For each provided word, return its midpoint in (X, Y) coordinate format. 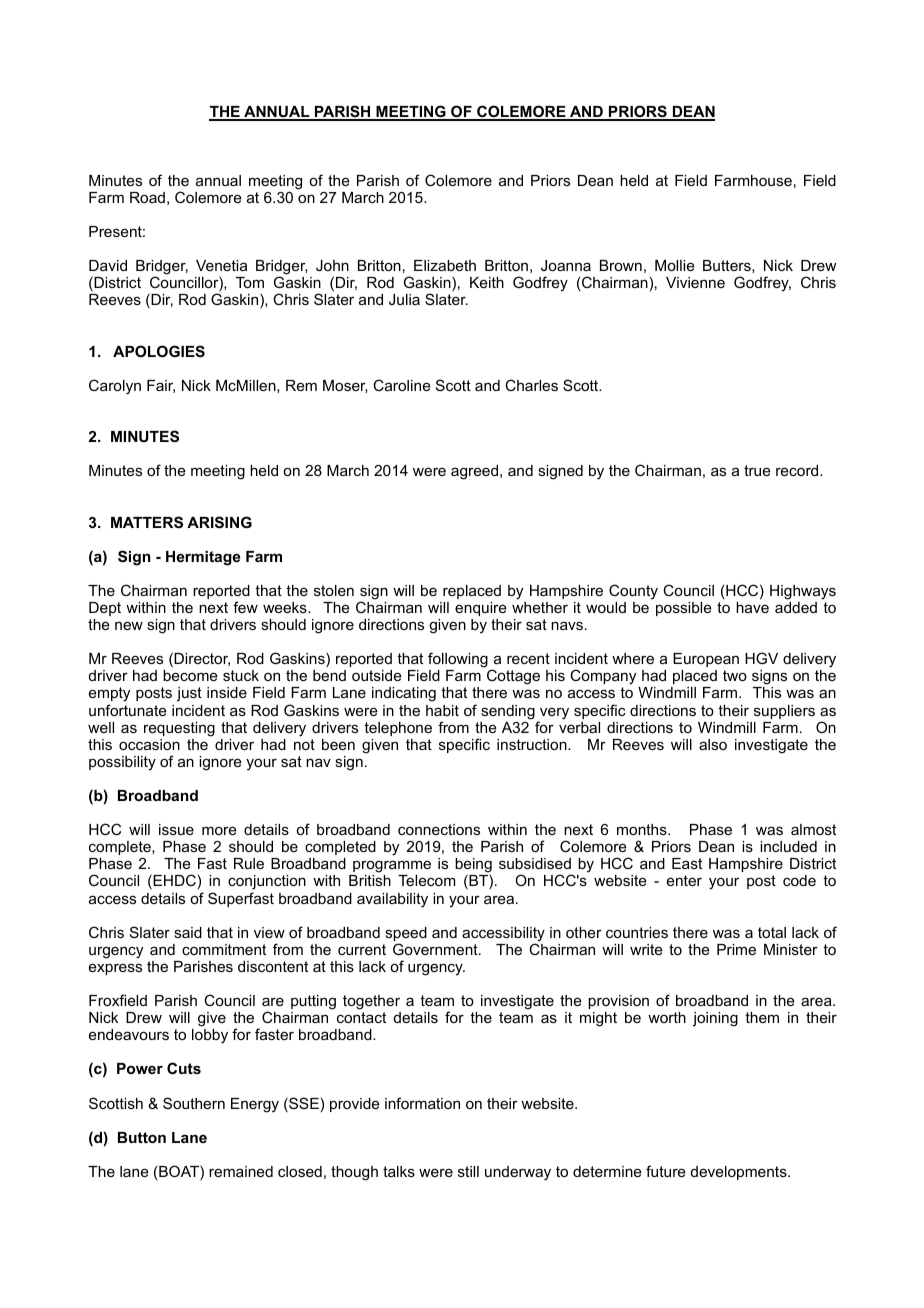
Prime (736, 949)
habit (442, 710)
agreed (476, 472)
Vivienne (695, 282)
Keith (487, 282)
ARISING (219, 522)
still (468, 1171)
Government (436, 949)
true (757, 470)
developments (740, 1173)
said (188, 932)
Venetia (221, 265)
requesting (179, 729)
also (713, 744)
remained (241, 1171)
